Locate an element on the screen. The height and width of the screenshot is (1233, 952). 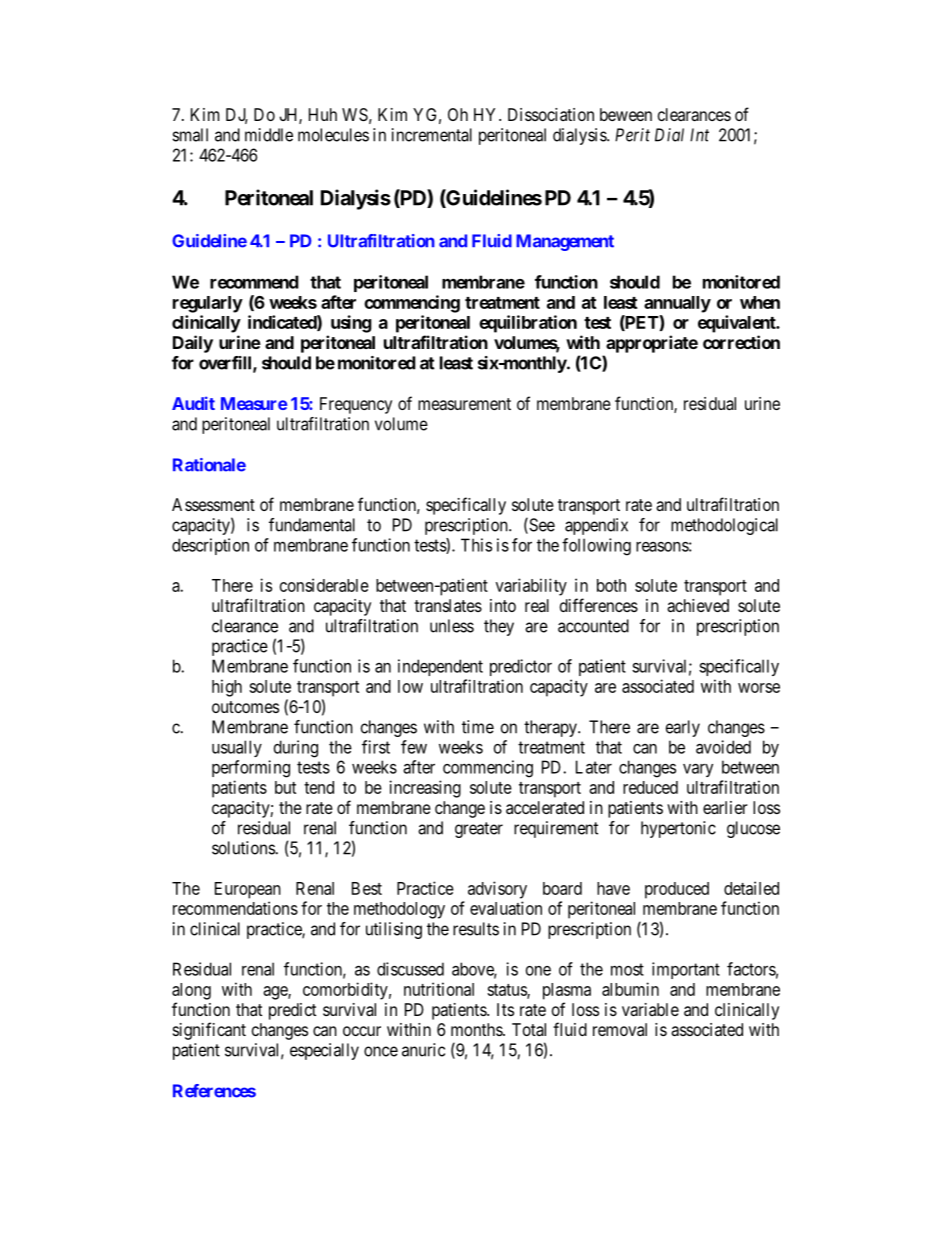
correction is located at coordinates (741, 342).
